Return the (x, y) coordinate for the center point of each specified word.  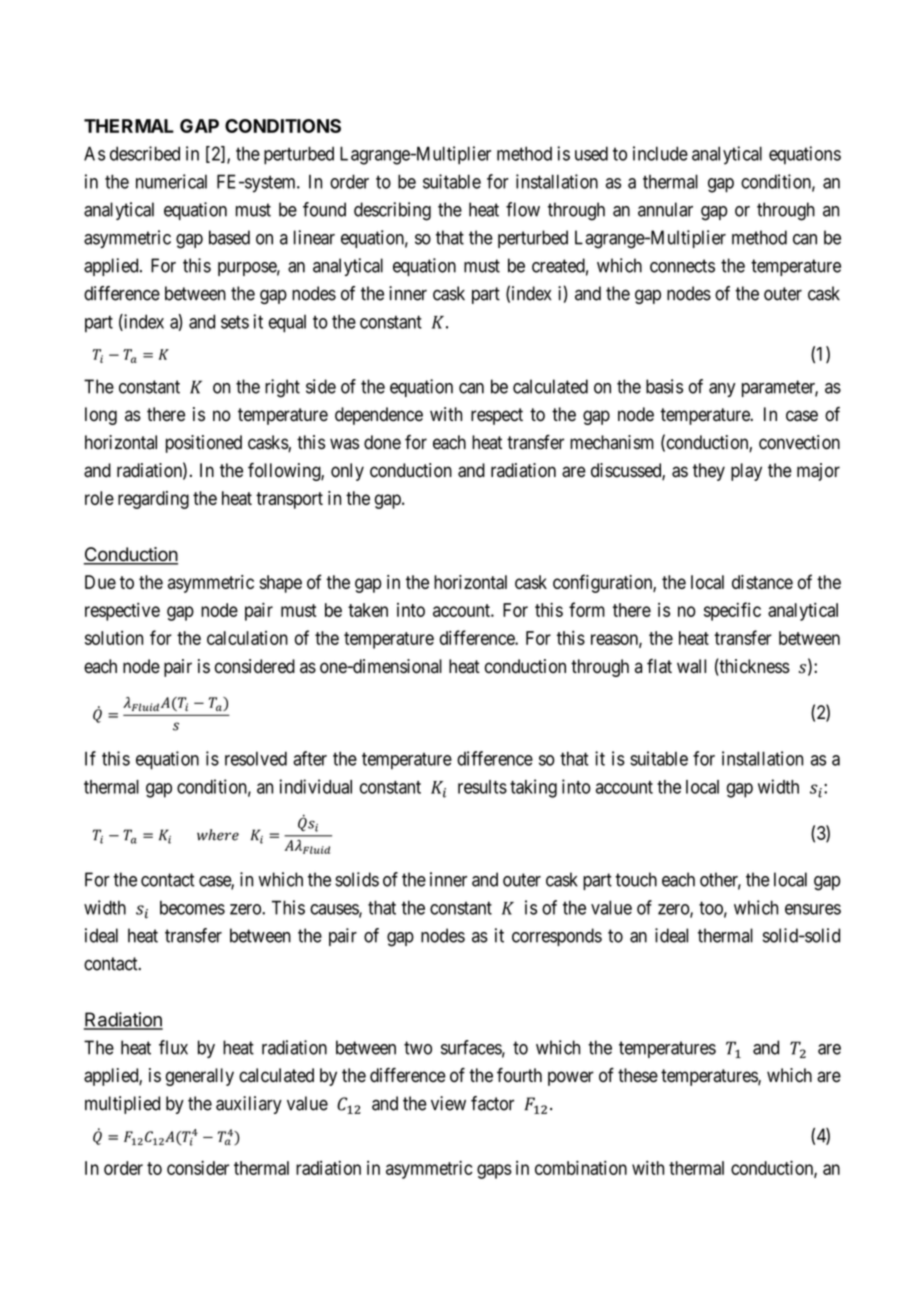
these (638, 1075)
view (448, 1103)
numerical (171, 181)
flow (523, 209)
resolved (256, 758)
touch (636, 879)
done (382, 442)
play (746, 472)
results (482, 787)
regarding (153, 500)
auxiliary (249, 1105)
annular (665, 209)
